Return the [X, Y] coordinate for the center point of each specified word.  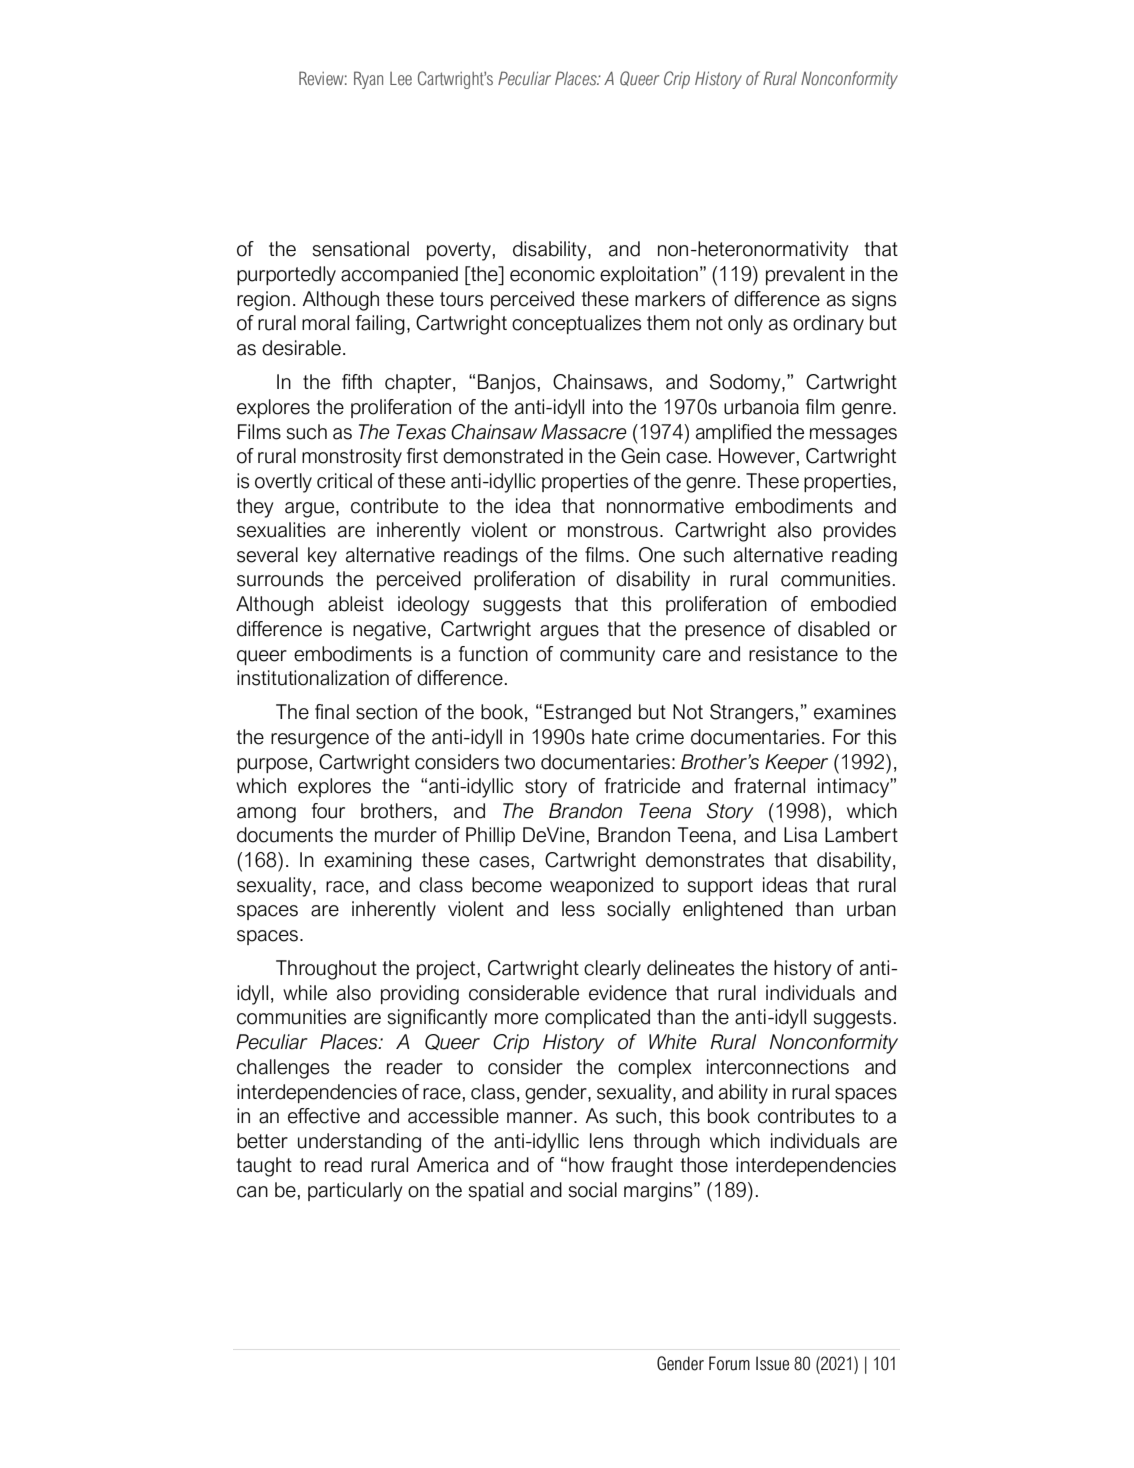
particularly [355, 1192]
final [332, 712]
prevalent [805, 275]
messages [853, 436]
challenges [283, 1069]
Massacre [584, 432]
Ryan [368, 80]
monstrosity [352, 458]
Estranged [587, 714]
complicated [597, 1018]
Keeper [796, 763]
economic [552, 274]
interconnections [778, 1067]
